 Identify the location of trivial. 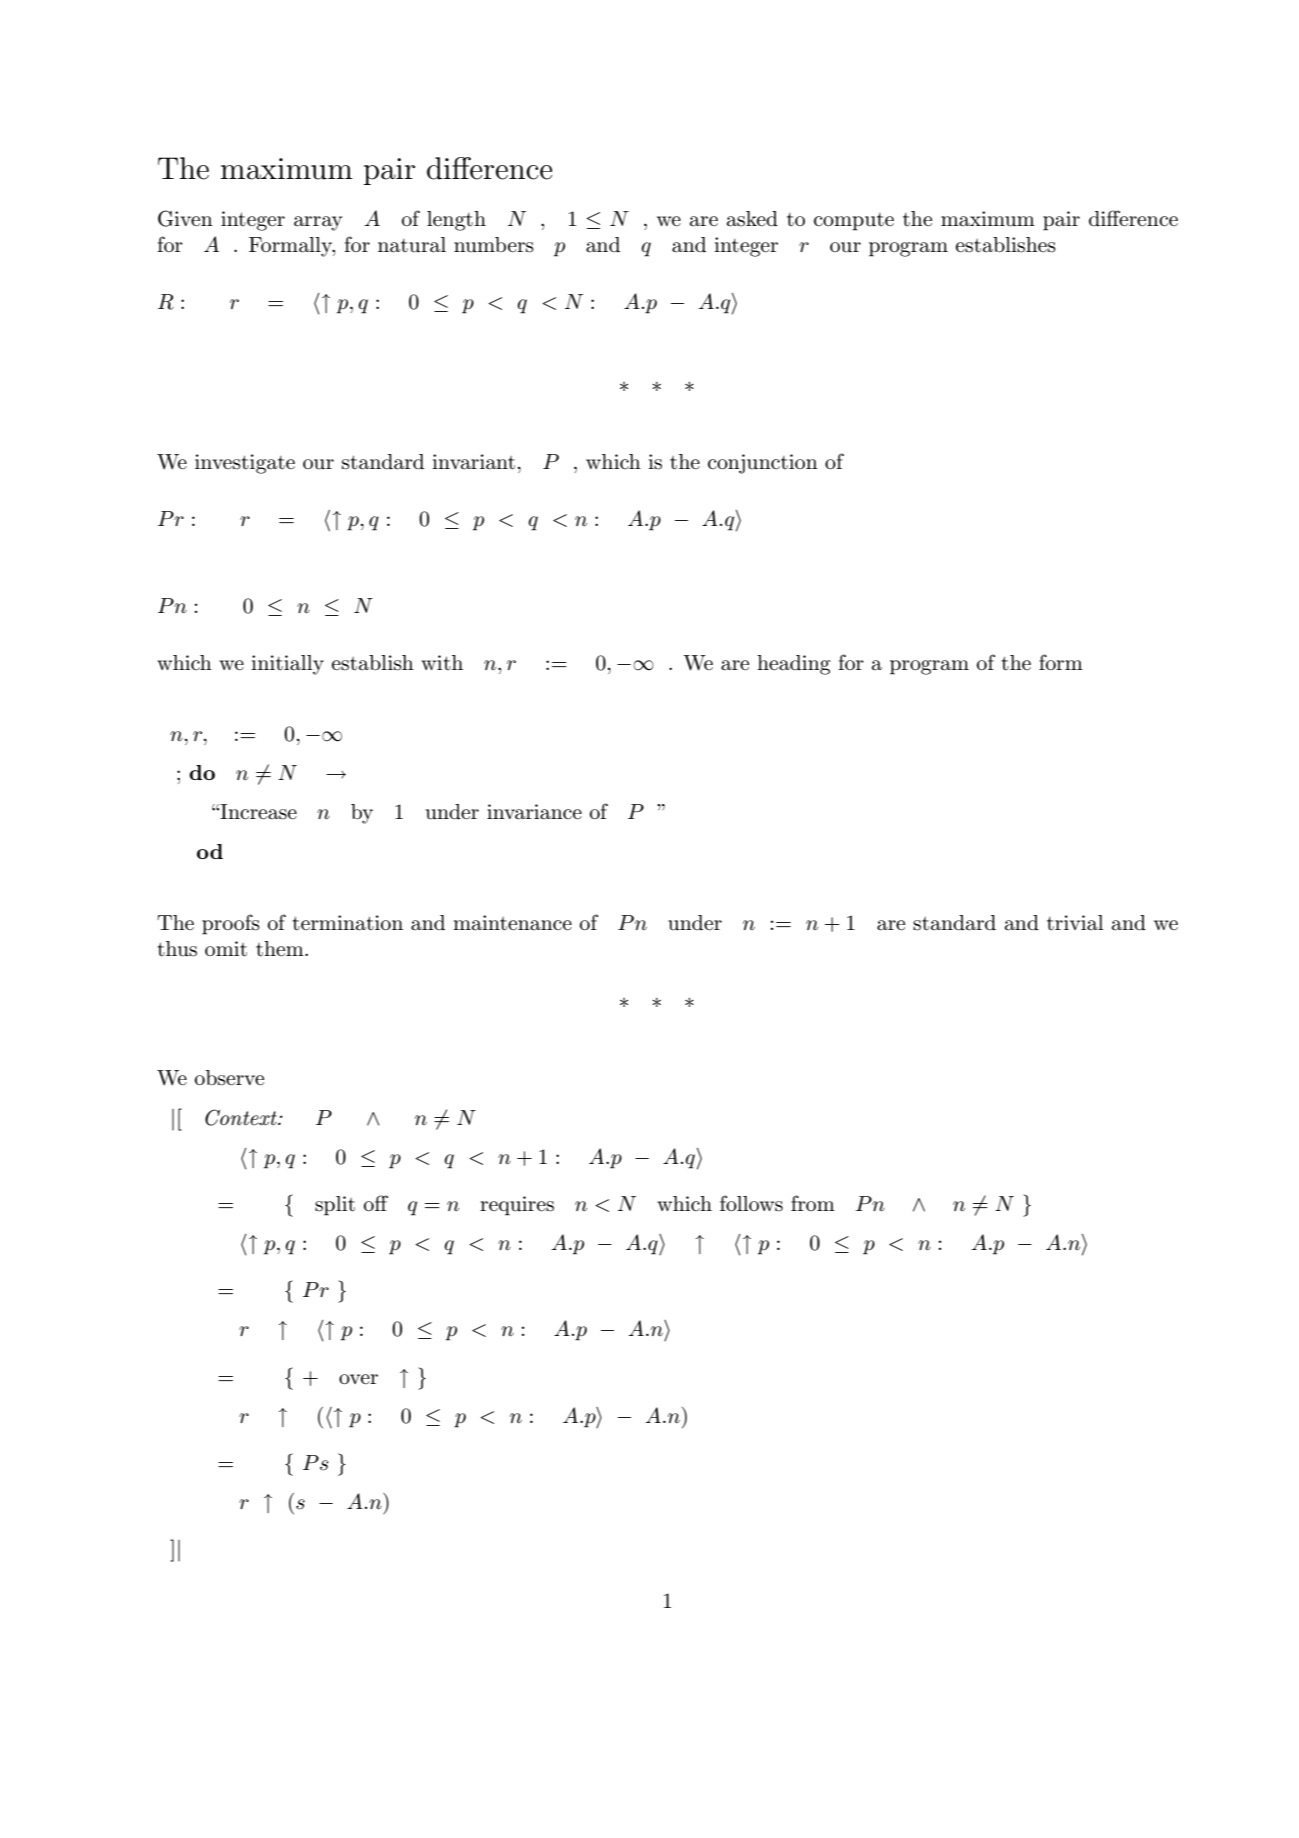
(1075, 923).
